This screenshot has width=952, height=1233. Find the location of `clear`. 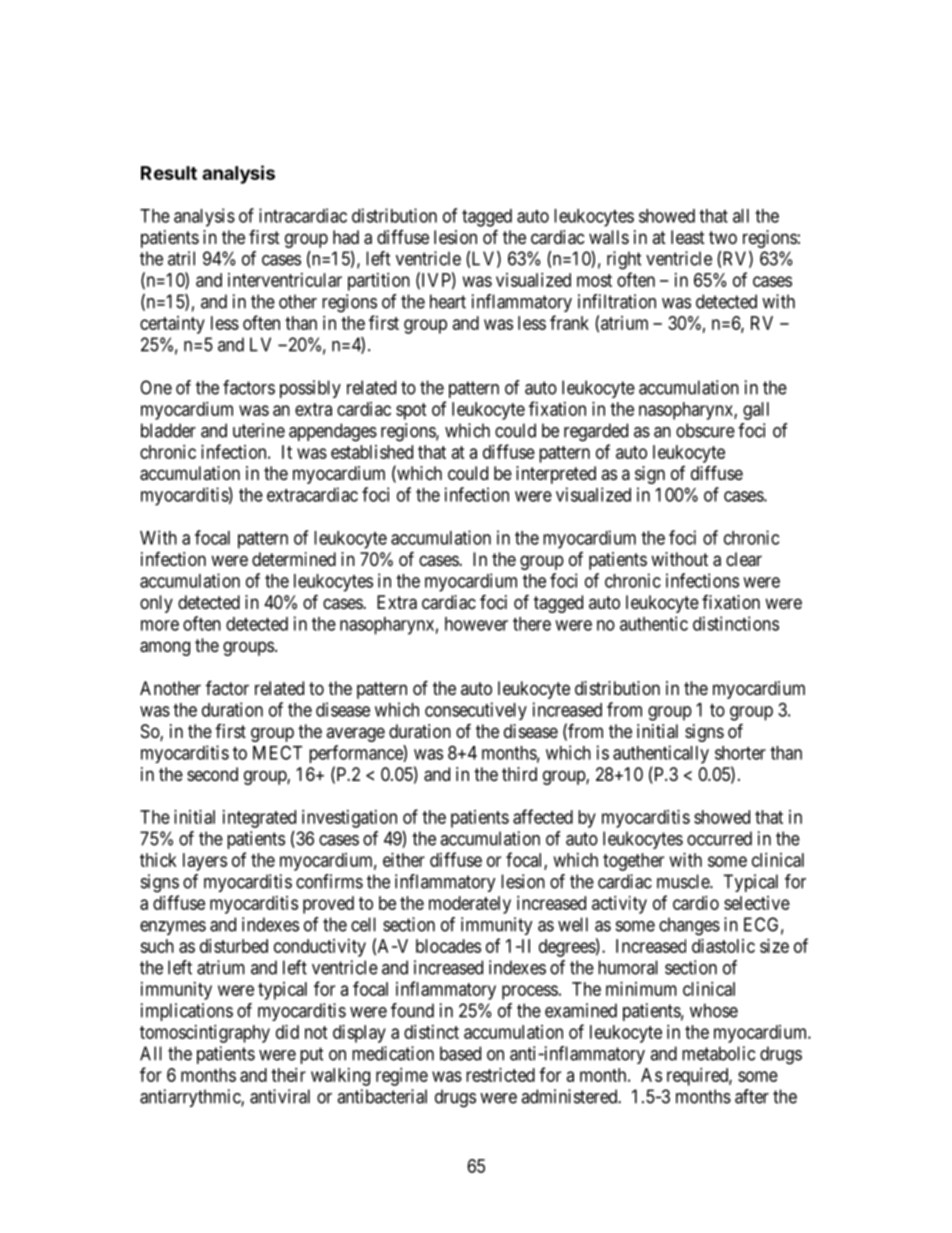

clear is located at coordinates (744, 559).
